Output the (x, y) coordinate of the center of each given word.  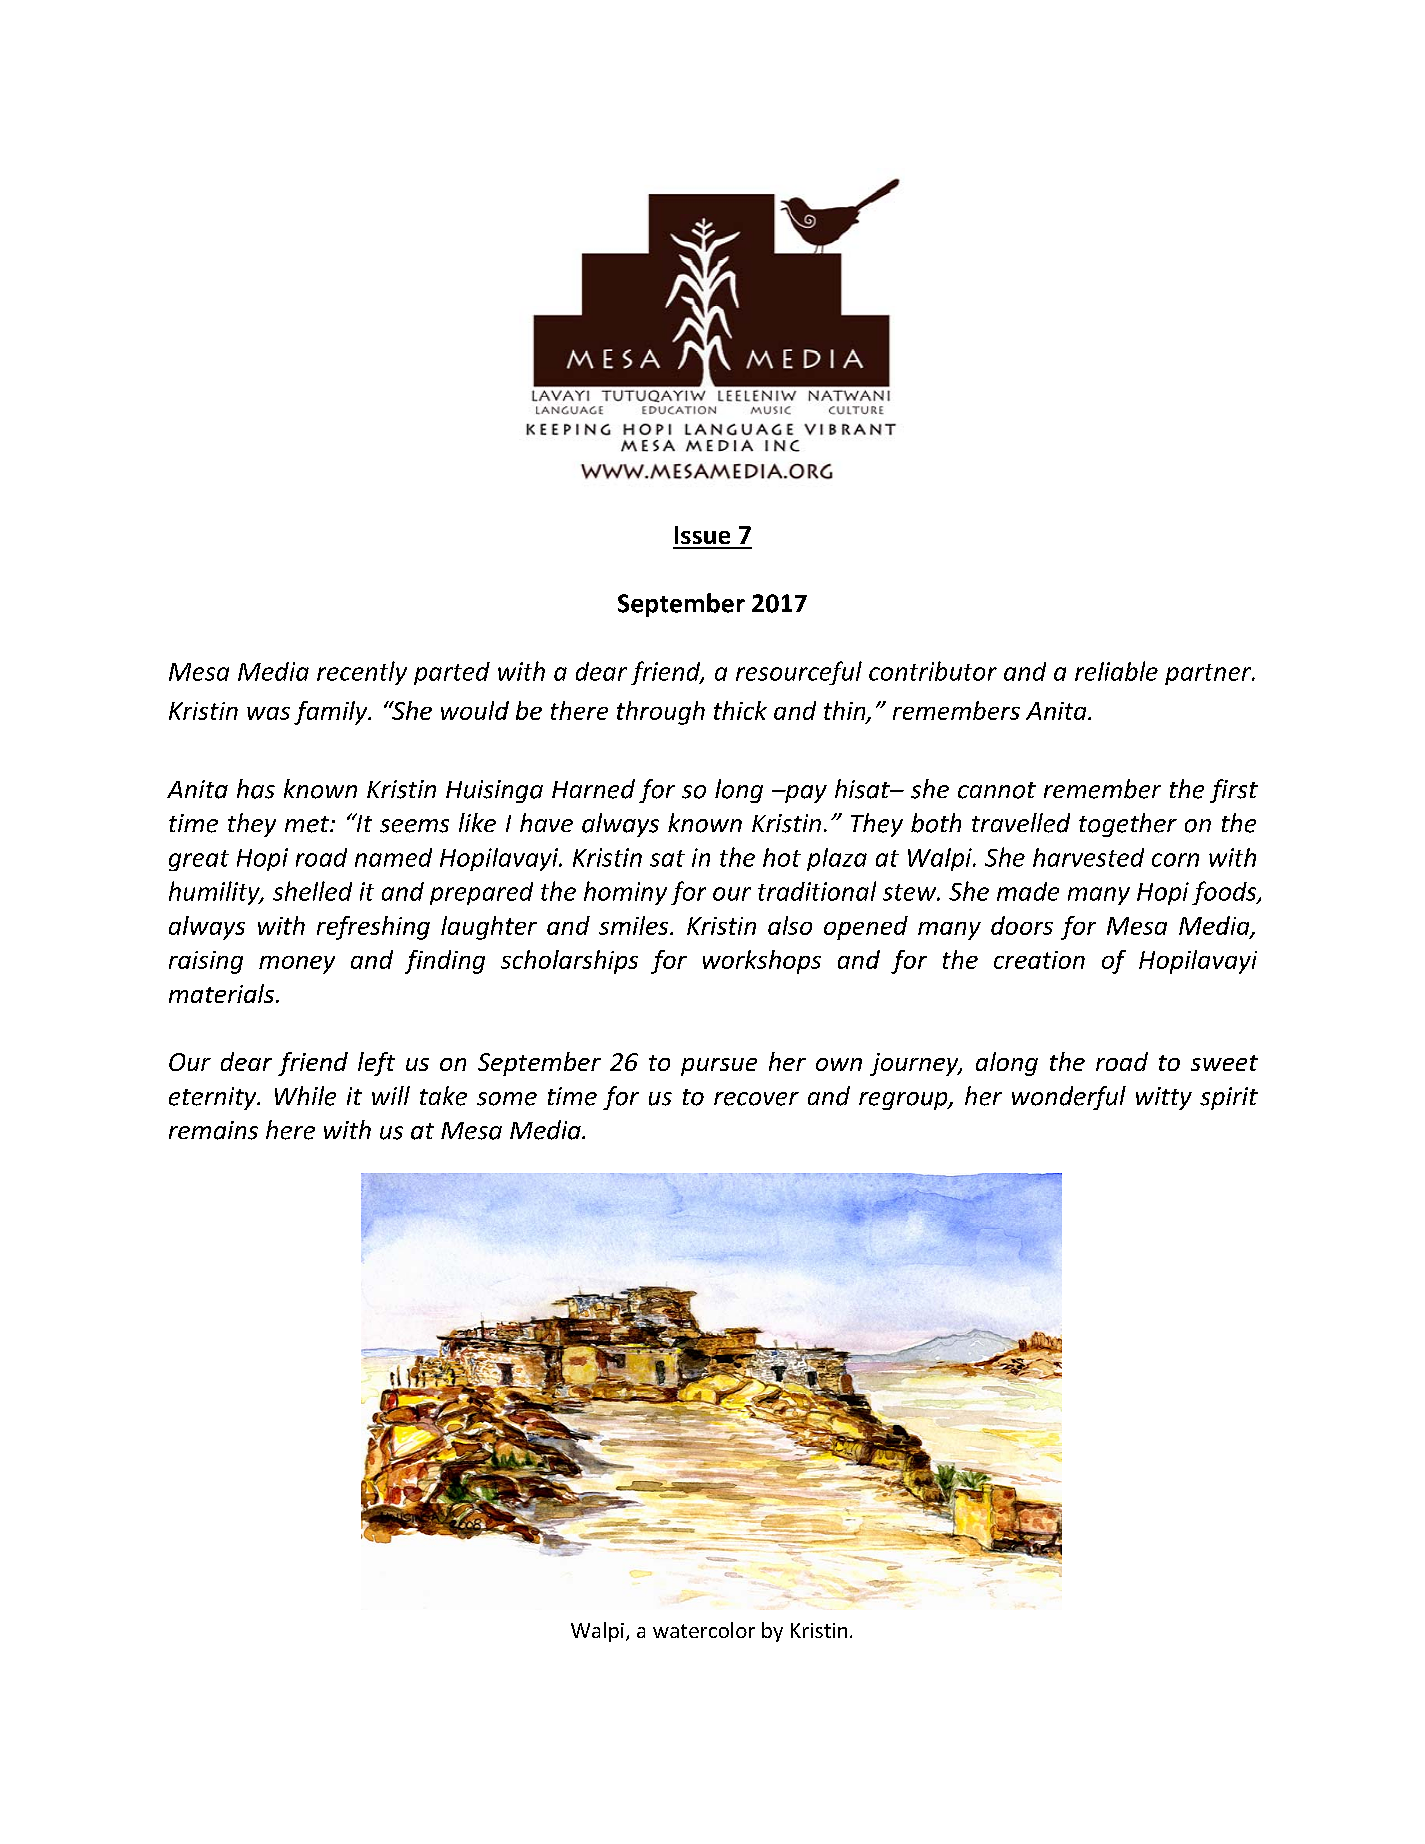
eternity (214, 1098)
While (305, 1096)
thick (740, 710)
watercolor (704, 1630)
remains (213, 1130)
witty (1164, 1098)
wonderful (1069, 1098)
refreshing (373, 928)
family (332, 713)
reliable (1116, 671)
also (790, 925)
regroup (904, 1101)
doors (1022, 925)
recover (756, 1099)
